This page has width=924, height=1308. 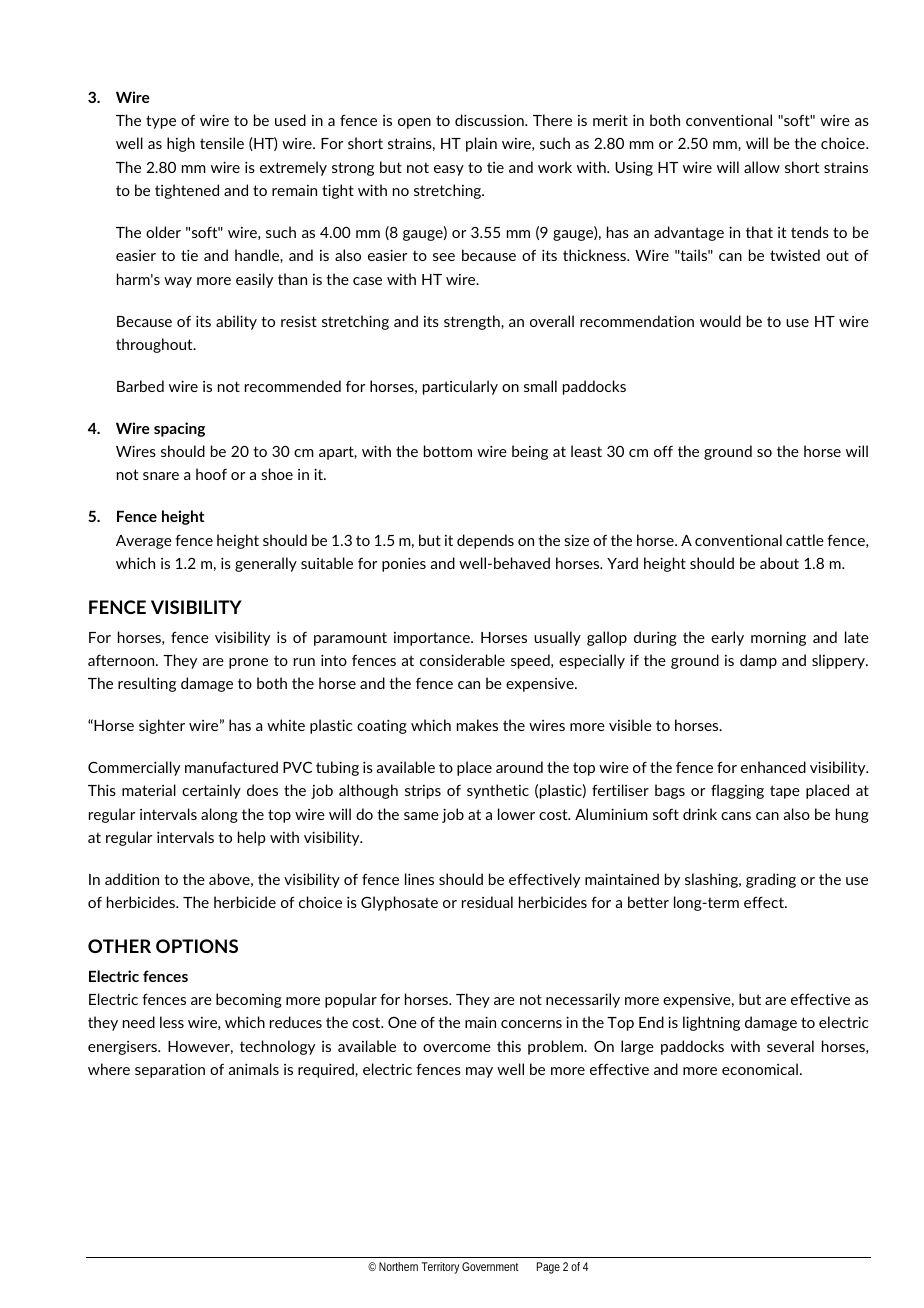 What do you see at coordinates (481, 144) in the page?
I see `plain` at bounding box center [481, 144].
